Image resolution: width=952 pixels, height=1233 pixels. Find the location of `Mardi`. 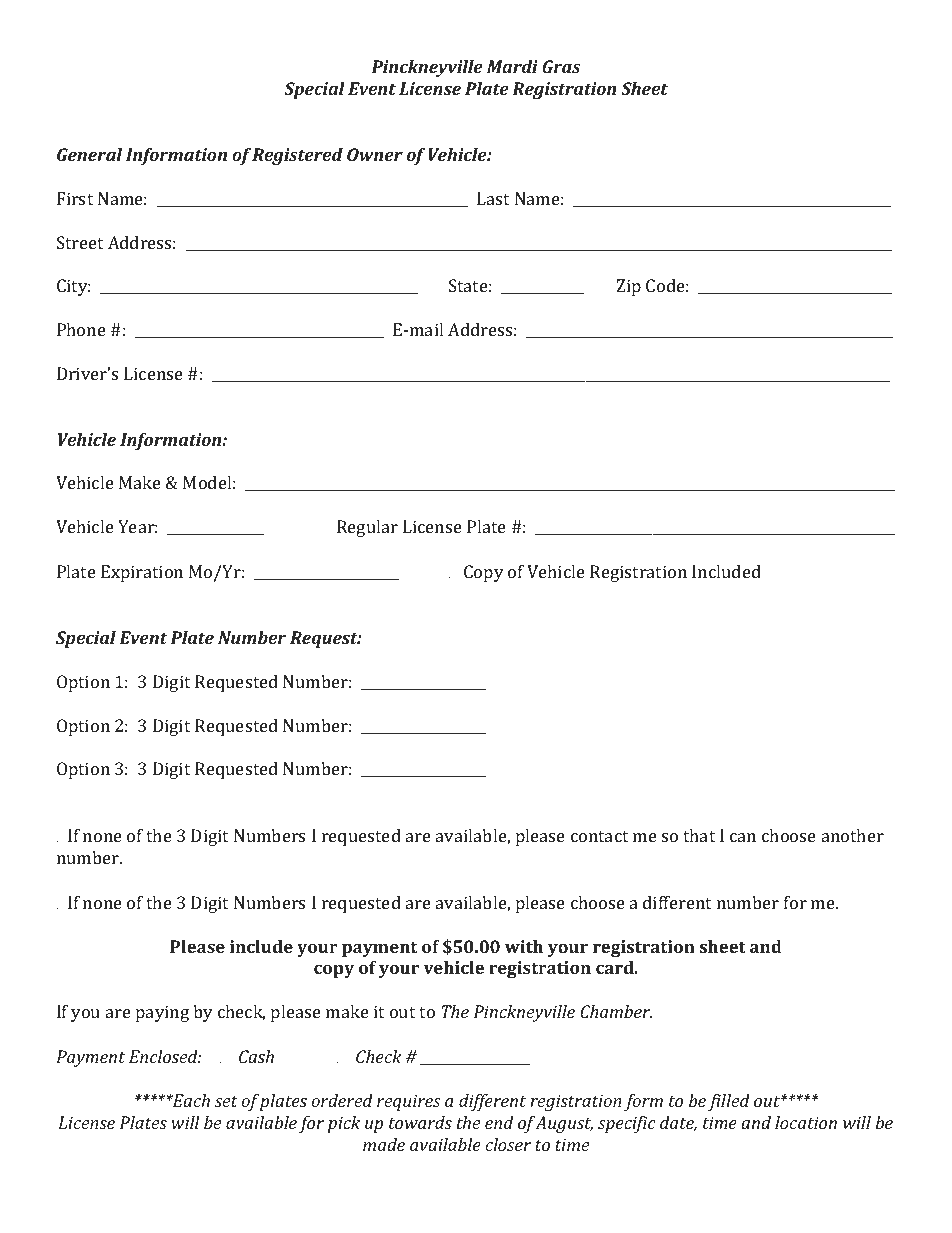

Mardi is located at coordinates (512, 66).
